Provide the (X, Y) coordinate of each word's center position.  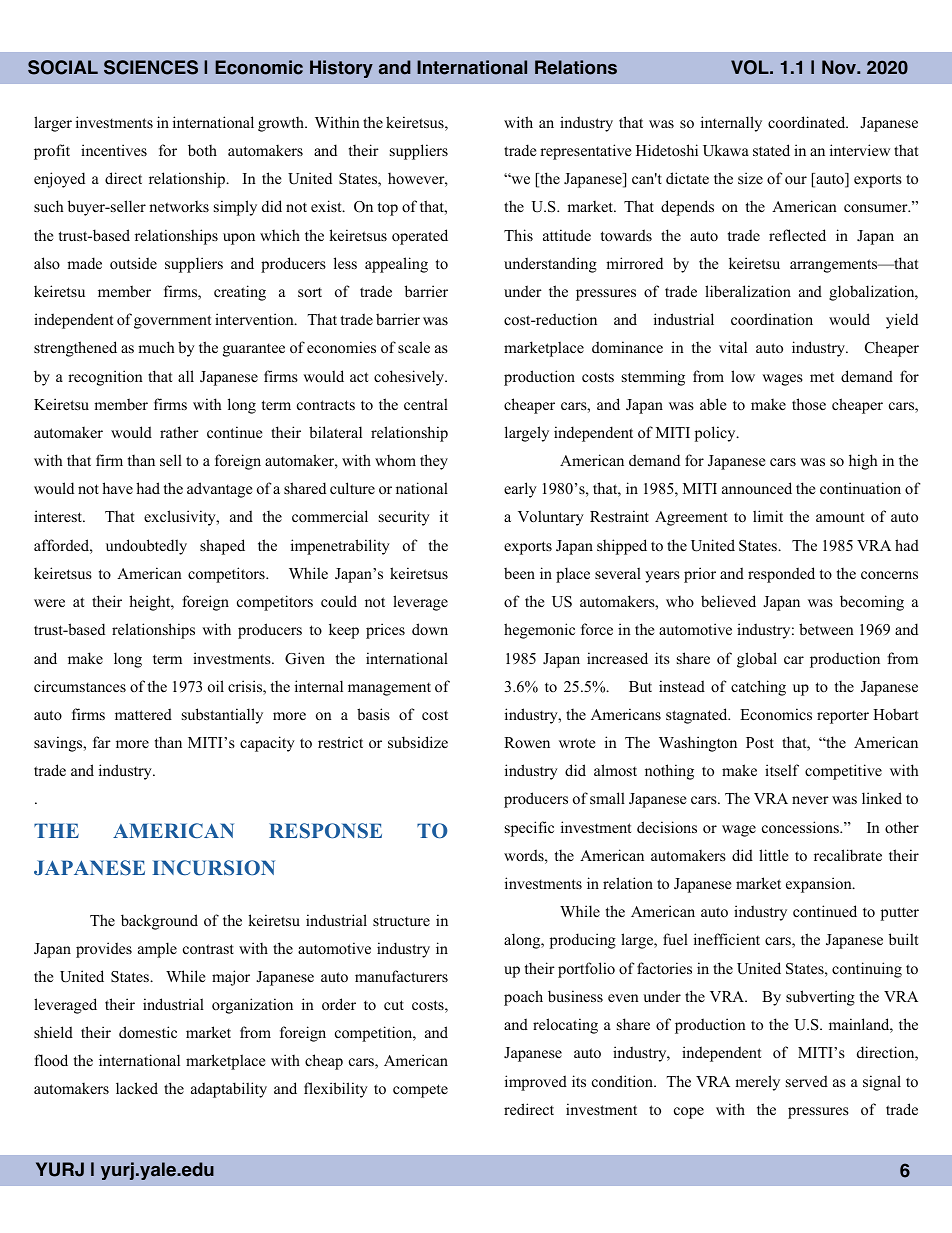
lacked (137, 1088)
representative (585, 152)
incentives (114, 150)
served (807, 1081)
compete (420, 1091)
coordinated (808, 122)
